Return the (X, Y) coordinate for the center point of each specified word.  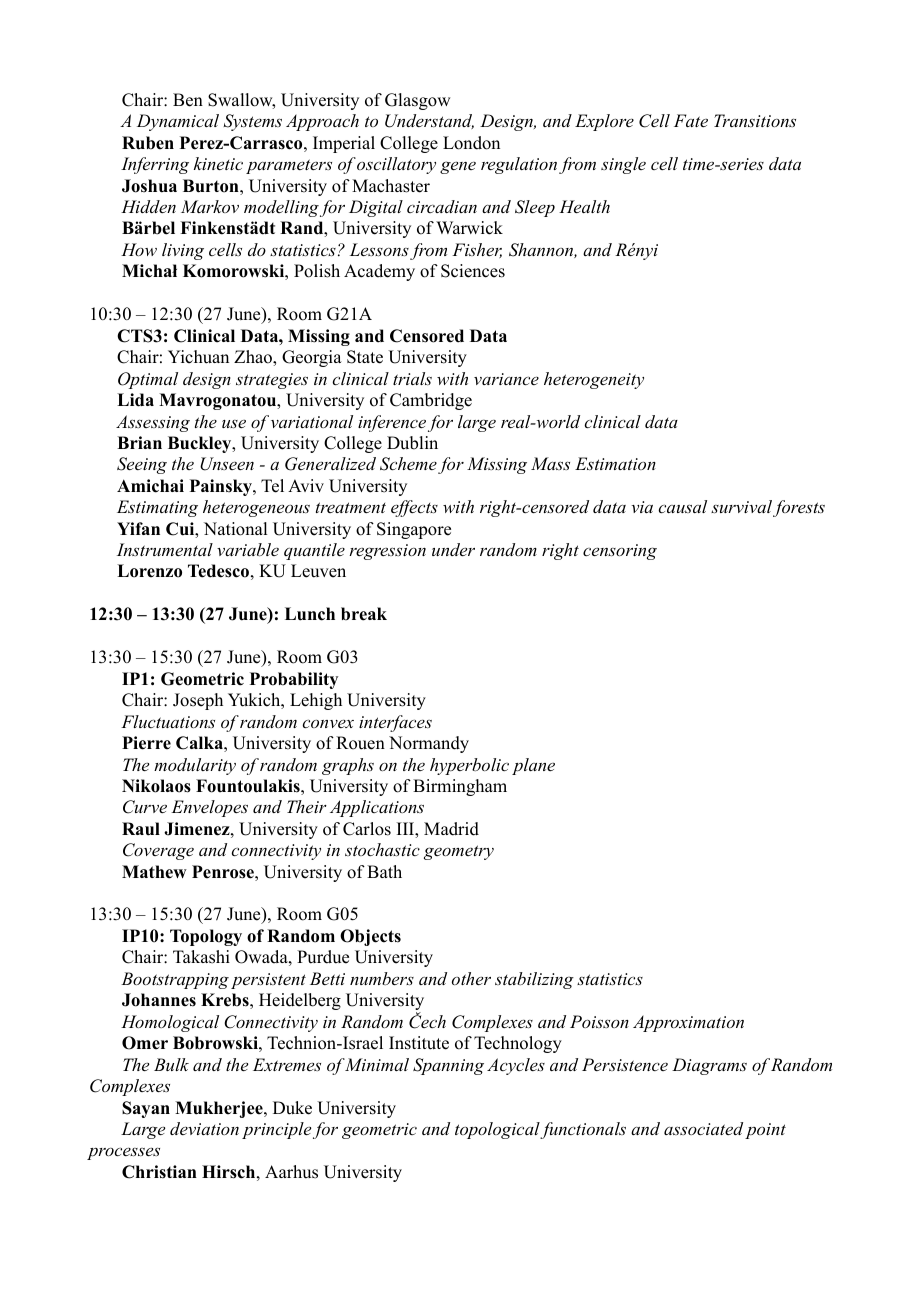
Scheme (408, 464)
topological (498, 1130)
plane (533, 766)
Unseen (227, 464)
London (471, 143)
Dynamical (178, 122)
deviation (204, 1128)
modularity (195, 766)
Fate (691, 120)
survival (741, 506)
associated (703, 1128)
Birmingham (460, 787)
